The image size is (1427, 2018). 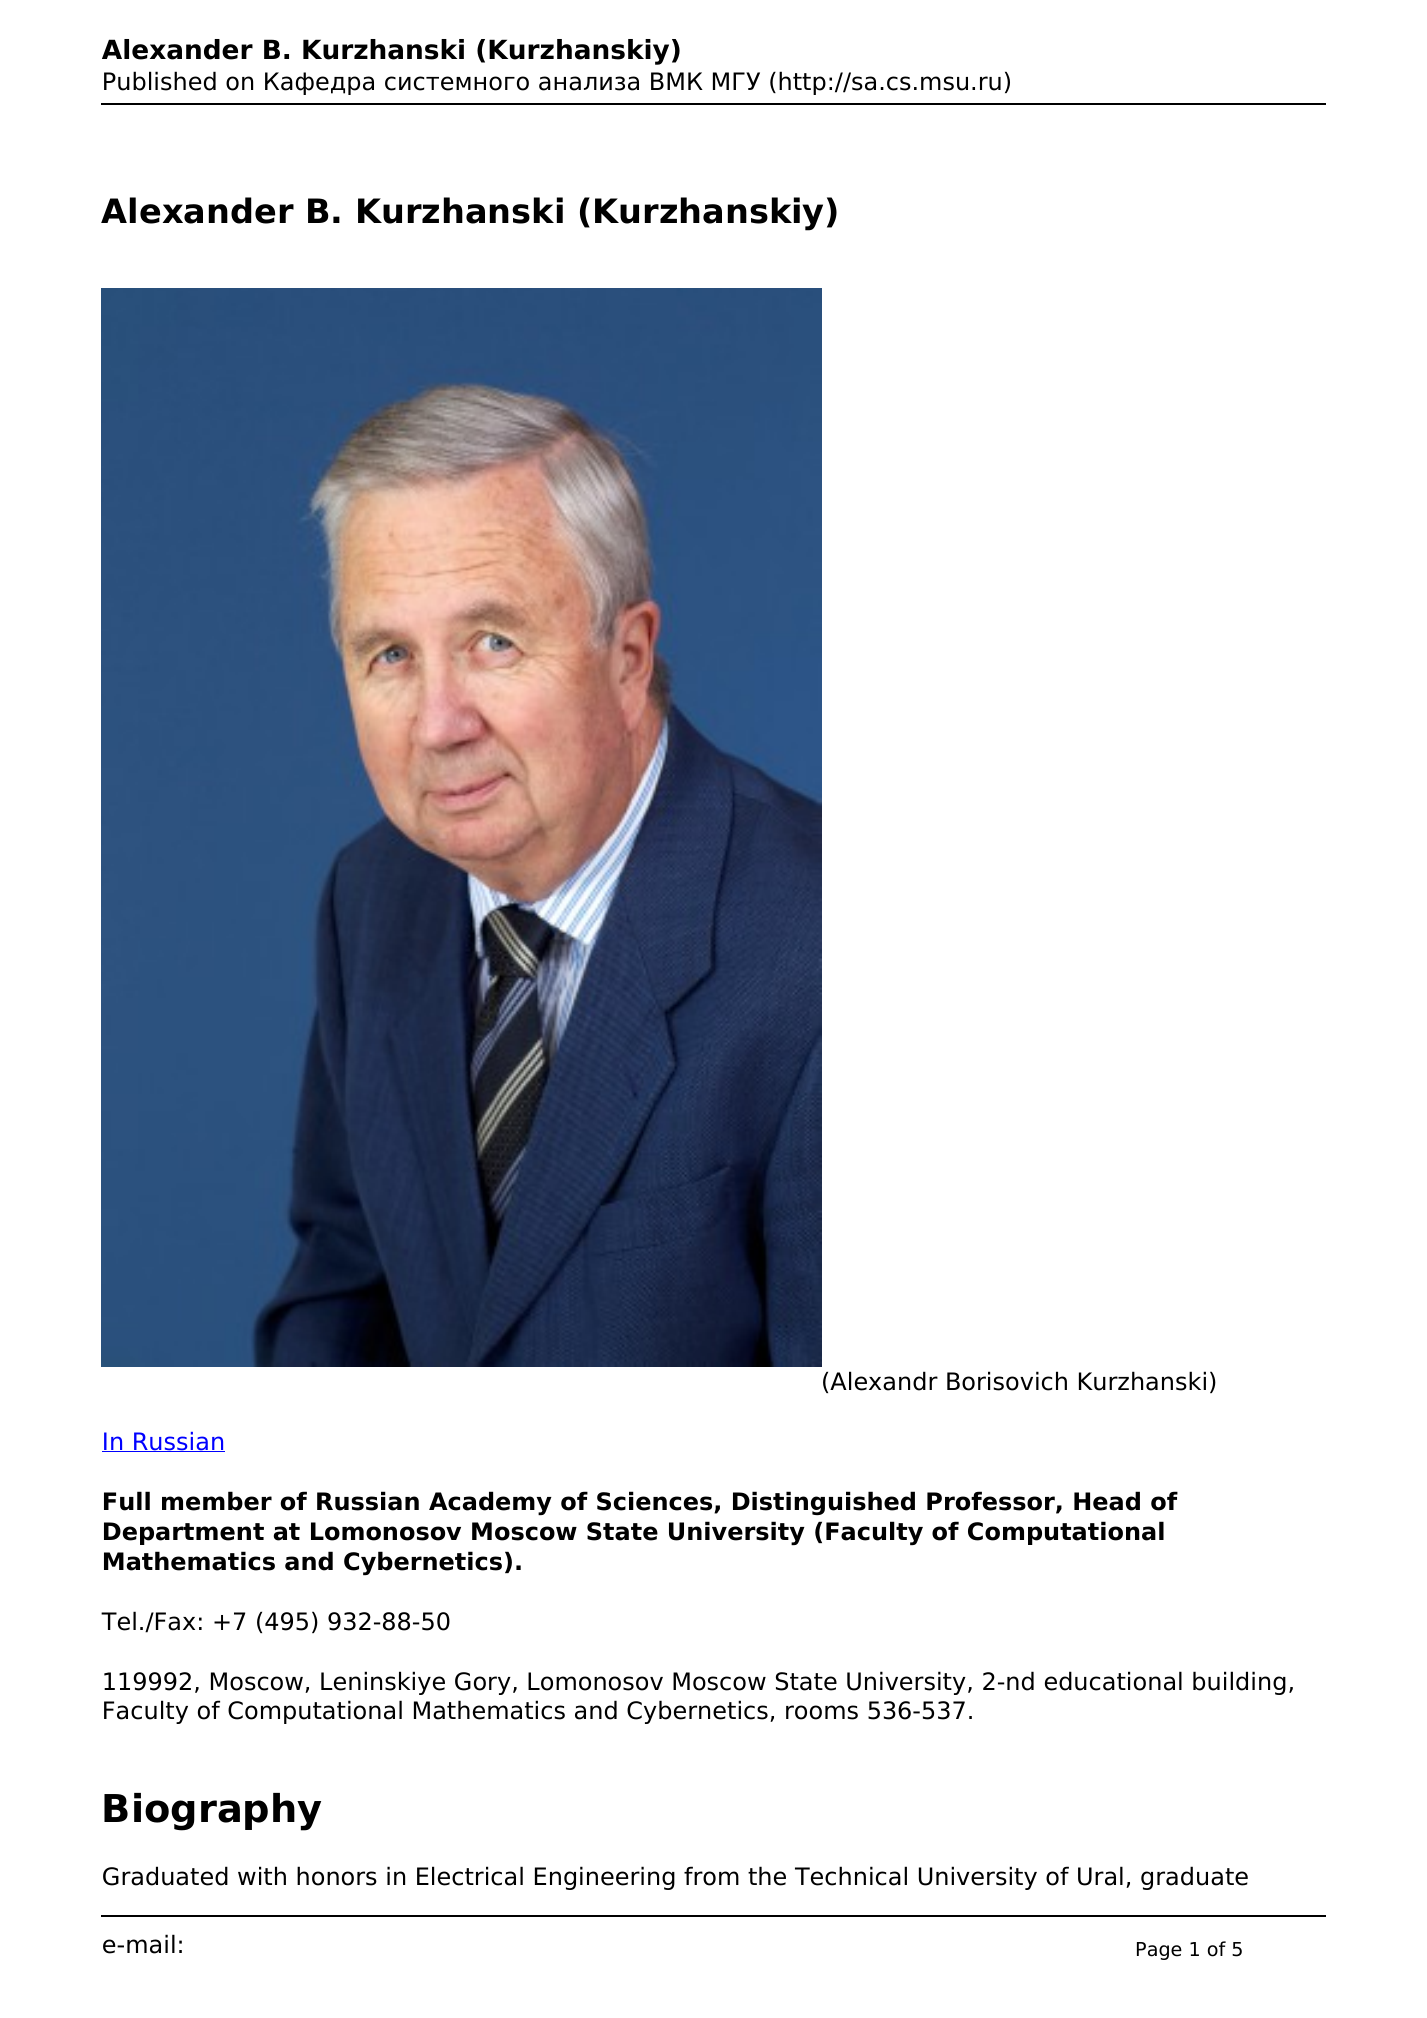 I want to click on Professor, so click(x=992, y=1502).
